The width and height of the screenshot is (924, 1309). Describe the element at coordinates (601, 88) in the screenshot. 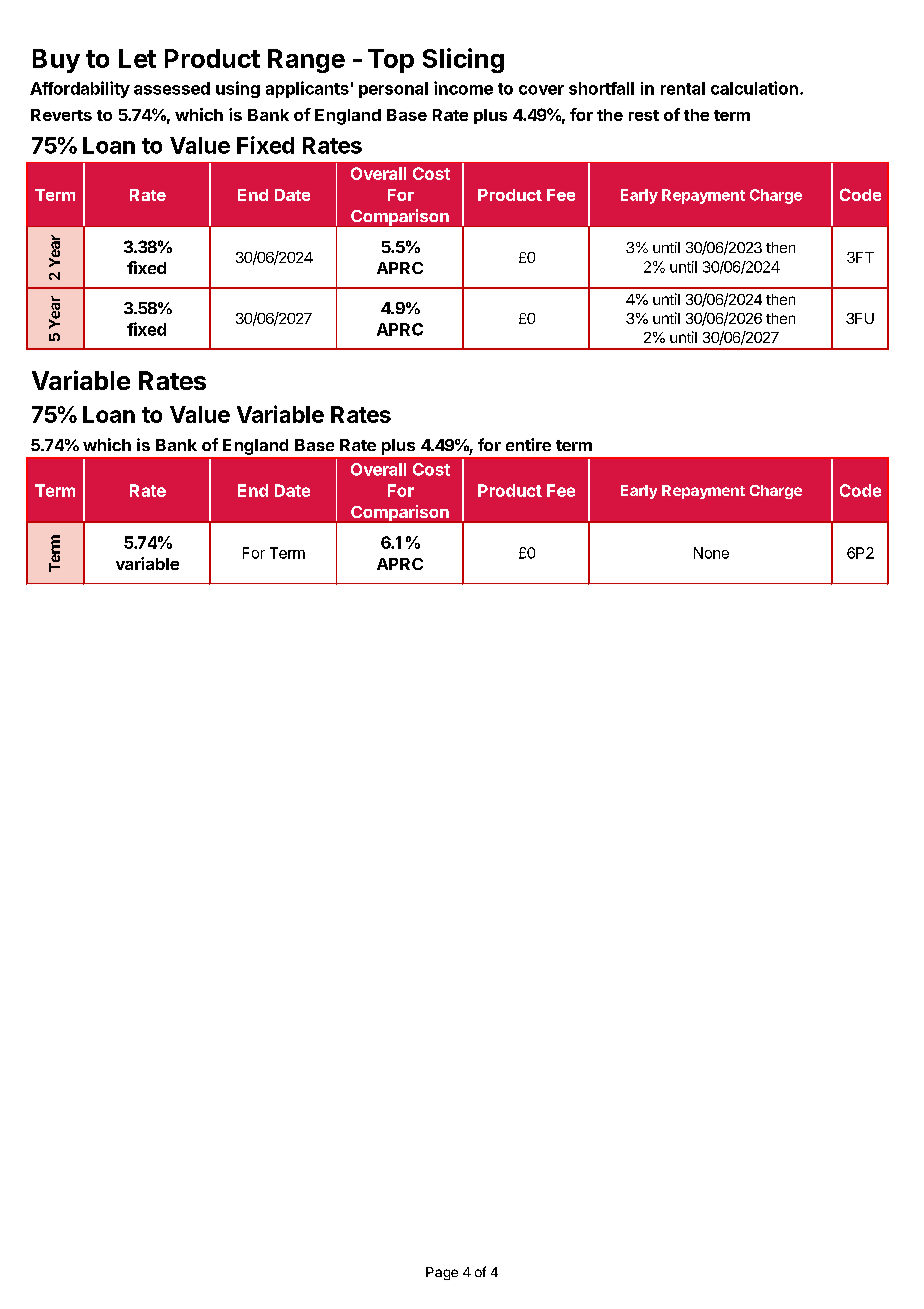

I see `shortfall` at that location.
